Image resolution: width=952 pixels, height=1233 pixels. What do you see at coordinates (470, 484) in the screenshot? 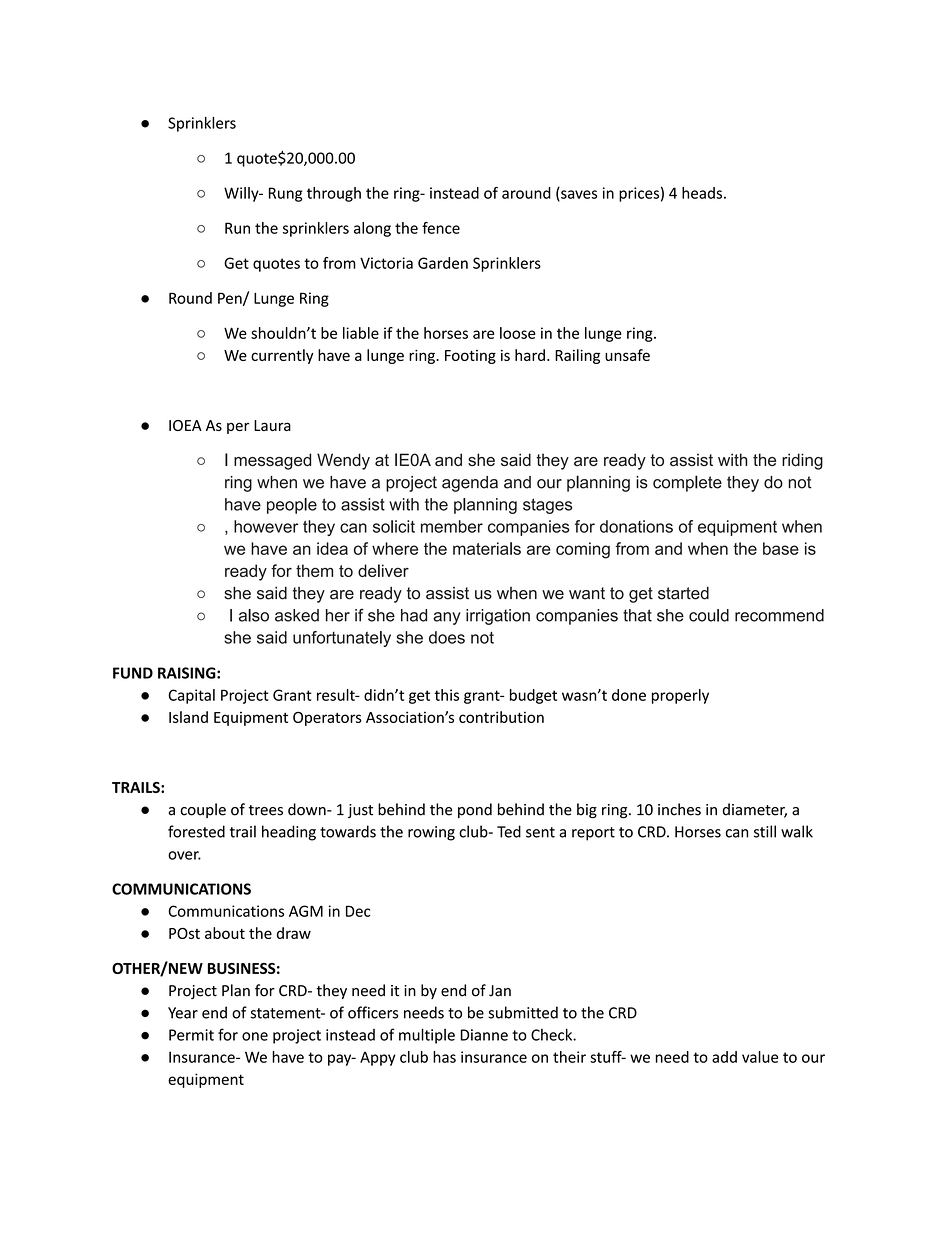
I see `agenda` at bounding box center [470, 484].
